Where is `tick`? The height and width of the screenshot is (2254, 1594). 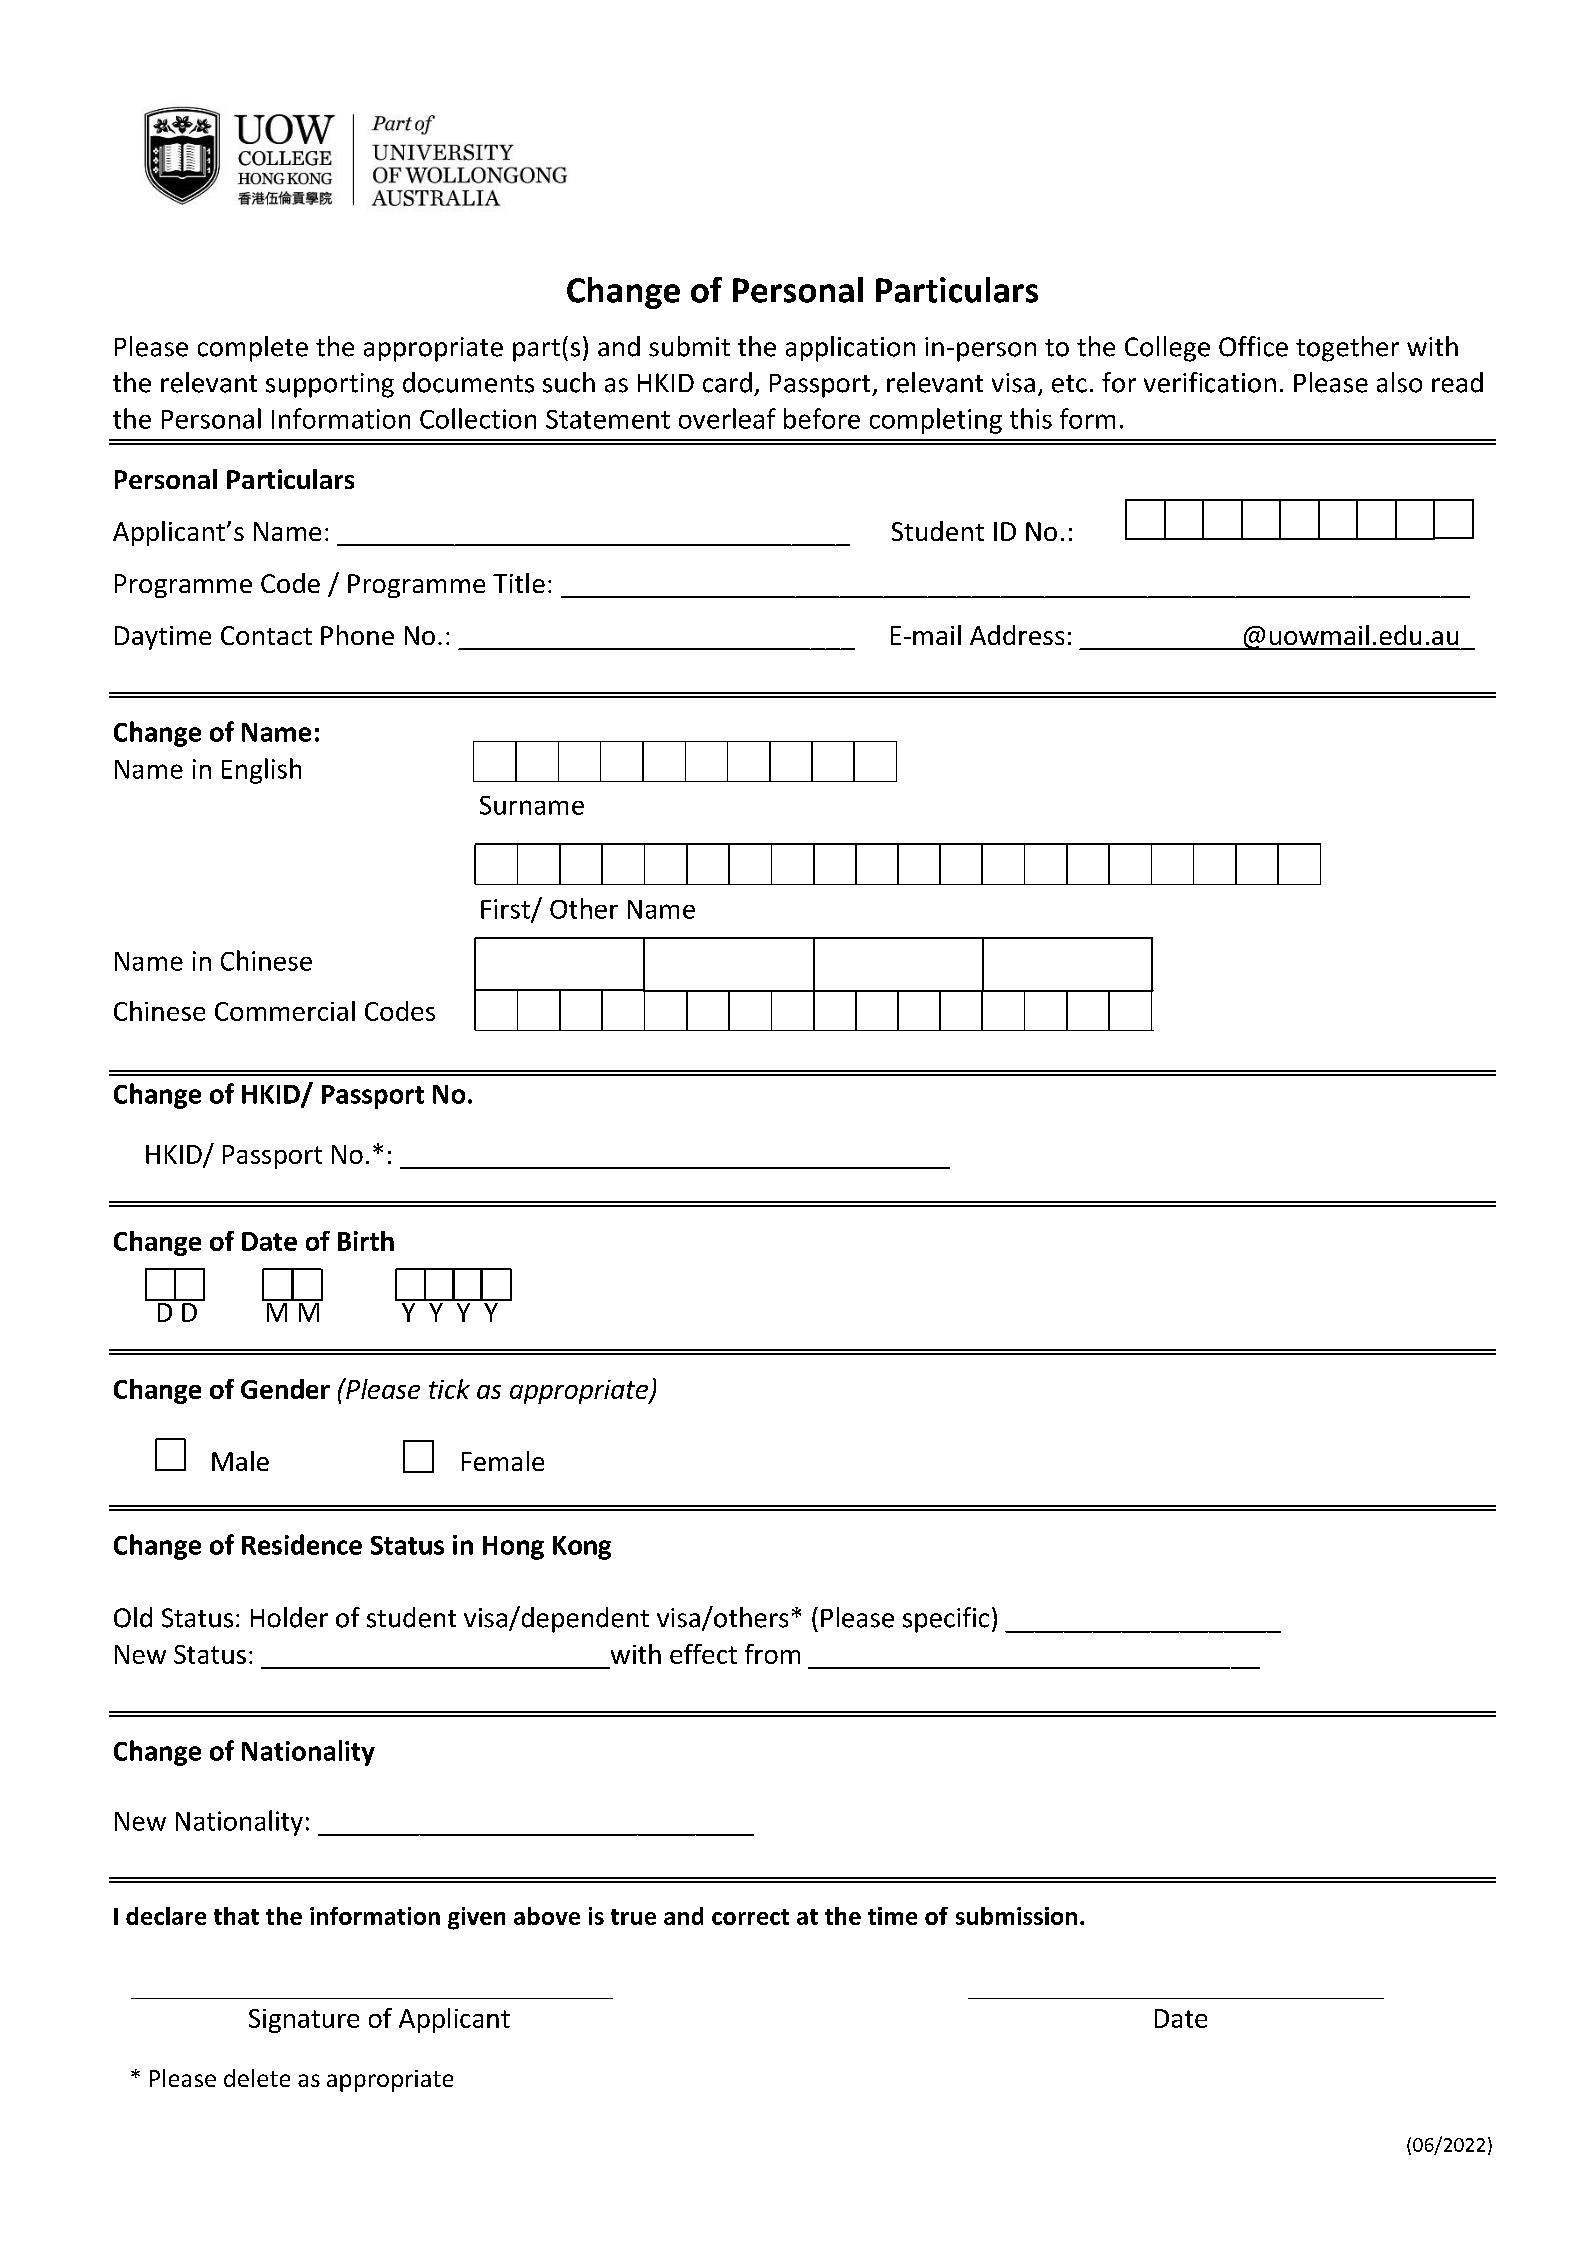
tick is located at coordinates (449, 1389).
